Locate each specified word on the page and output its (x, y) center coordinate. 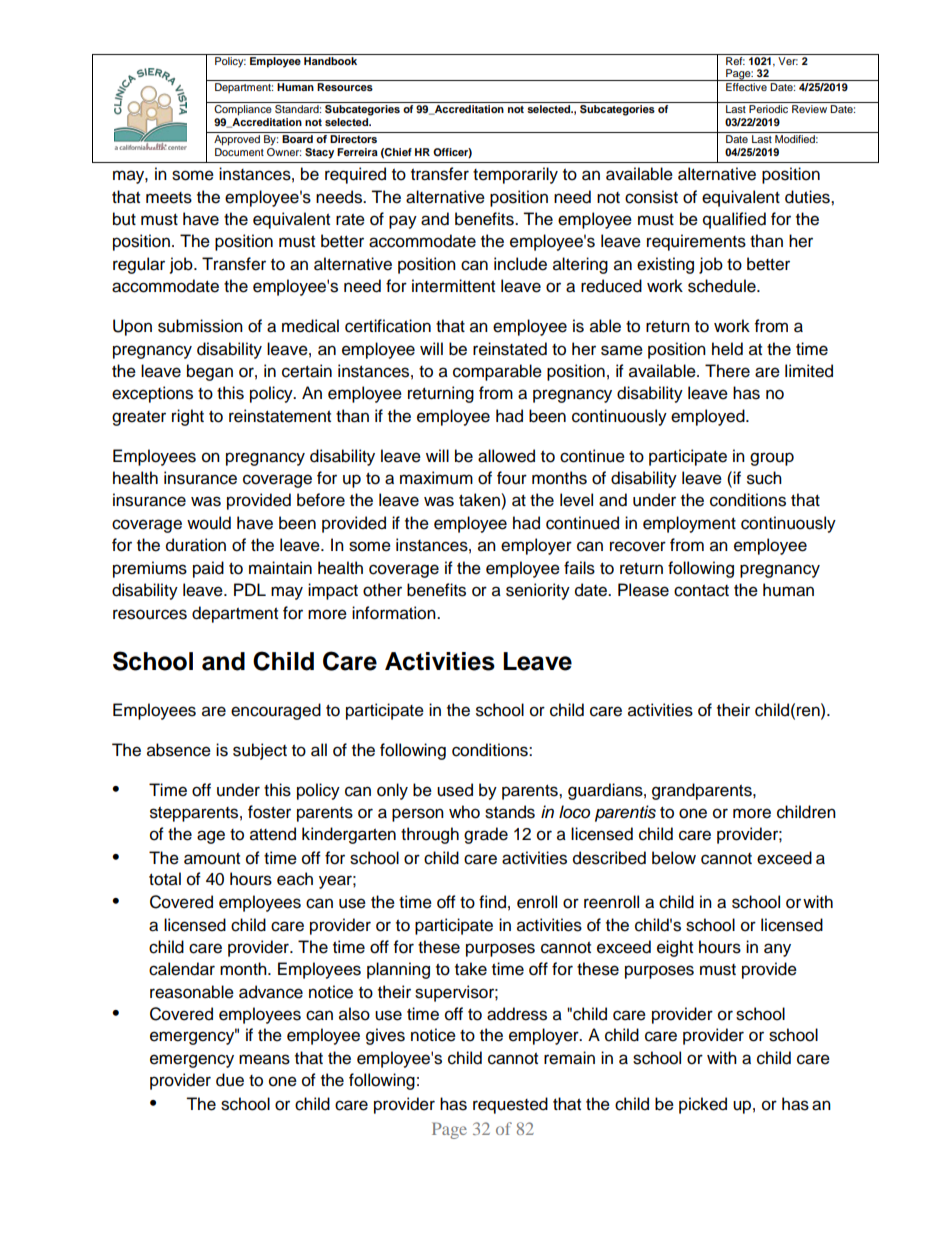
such (764, 478)
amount (212, 859)
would (209, 523)
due (230, 1080)
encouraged (276, 711)
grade (486, 835)
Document (239, 150)
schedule (723, 286)
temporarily (515, 175)
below (674, 858)
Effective (746, 85)
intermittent (453, 286)
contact (701, 591)
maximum (436, 478)
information (395, 613)
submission (200, 326)
